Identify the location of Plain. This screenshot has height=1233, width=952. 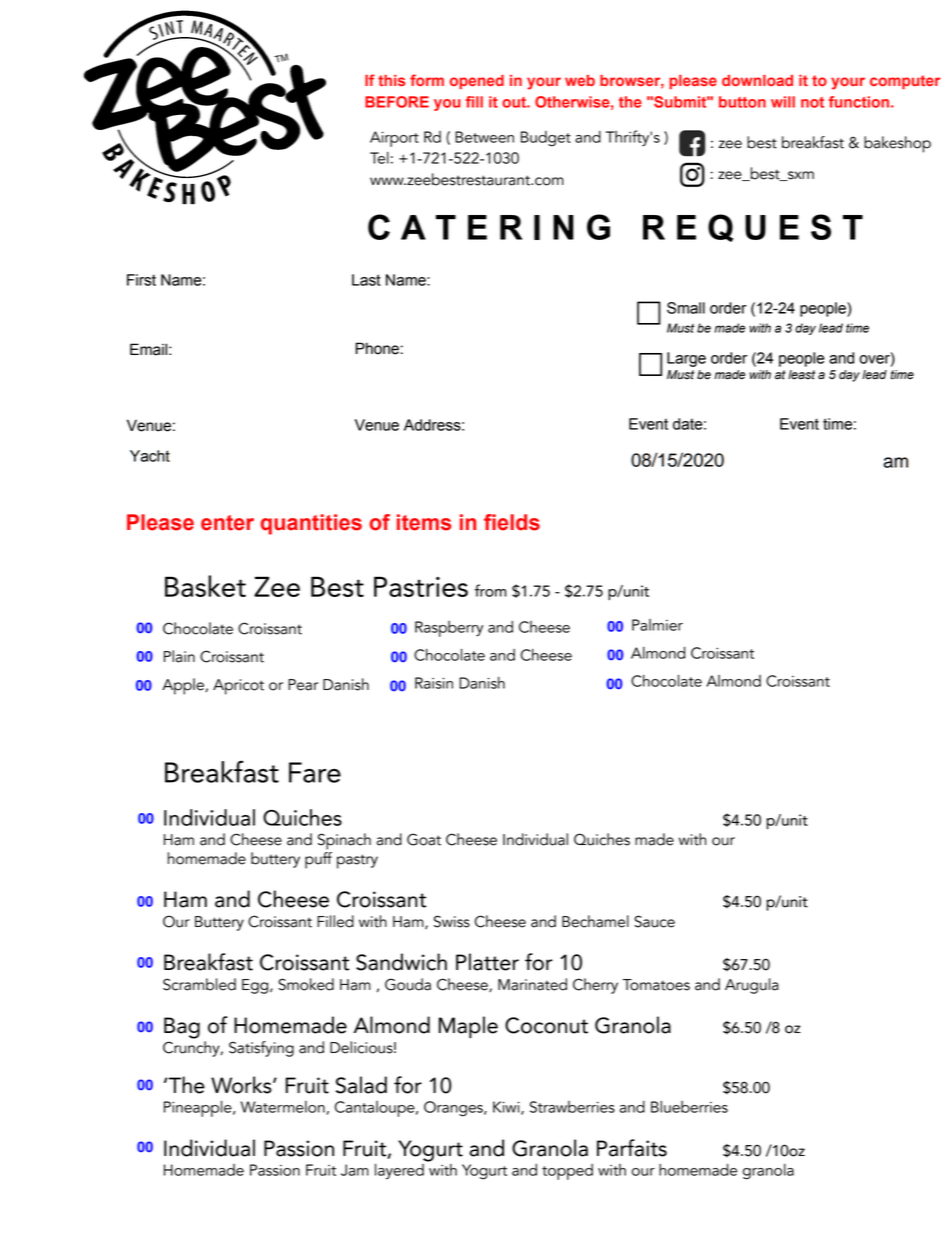
(179, 656).
